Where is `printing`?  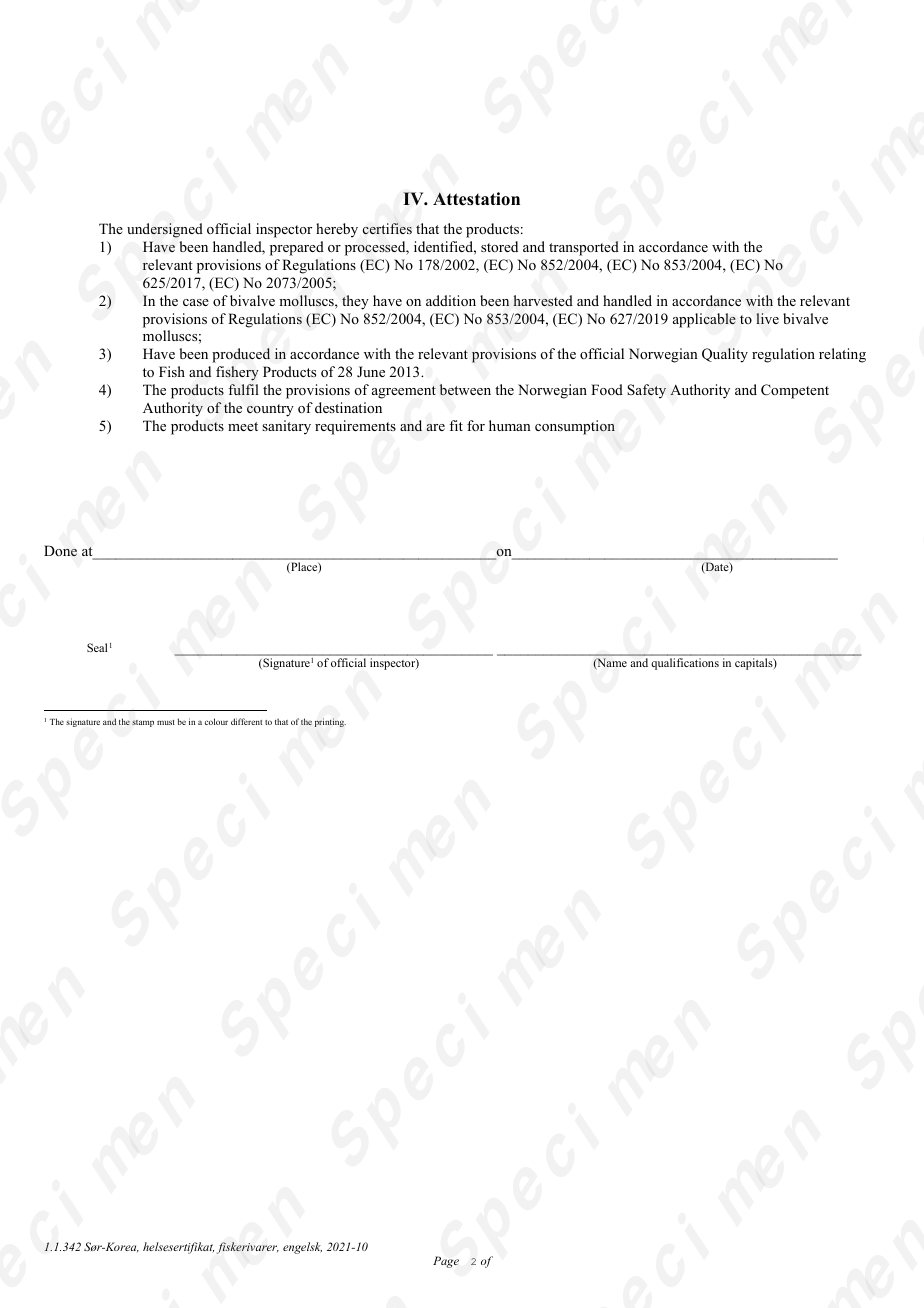 printing is located at coordinates (330, 722).
